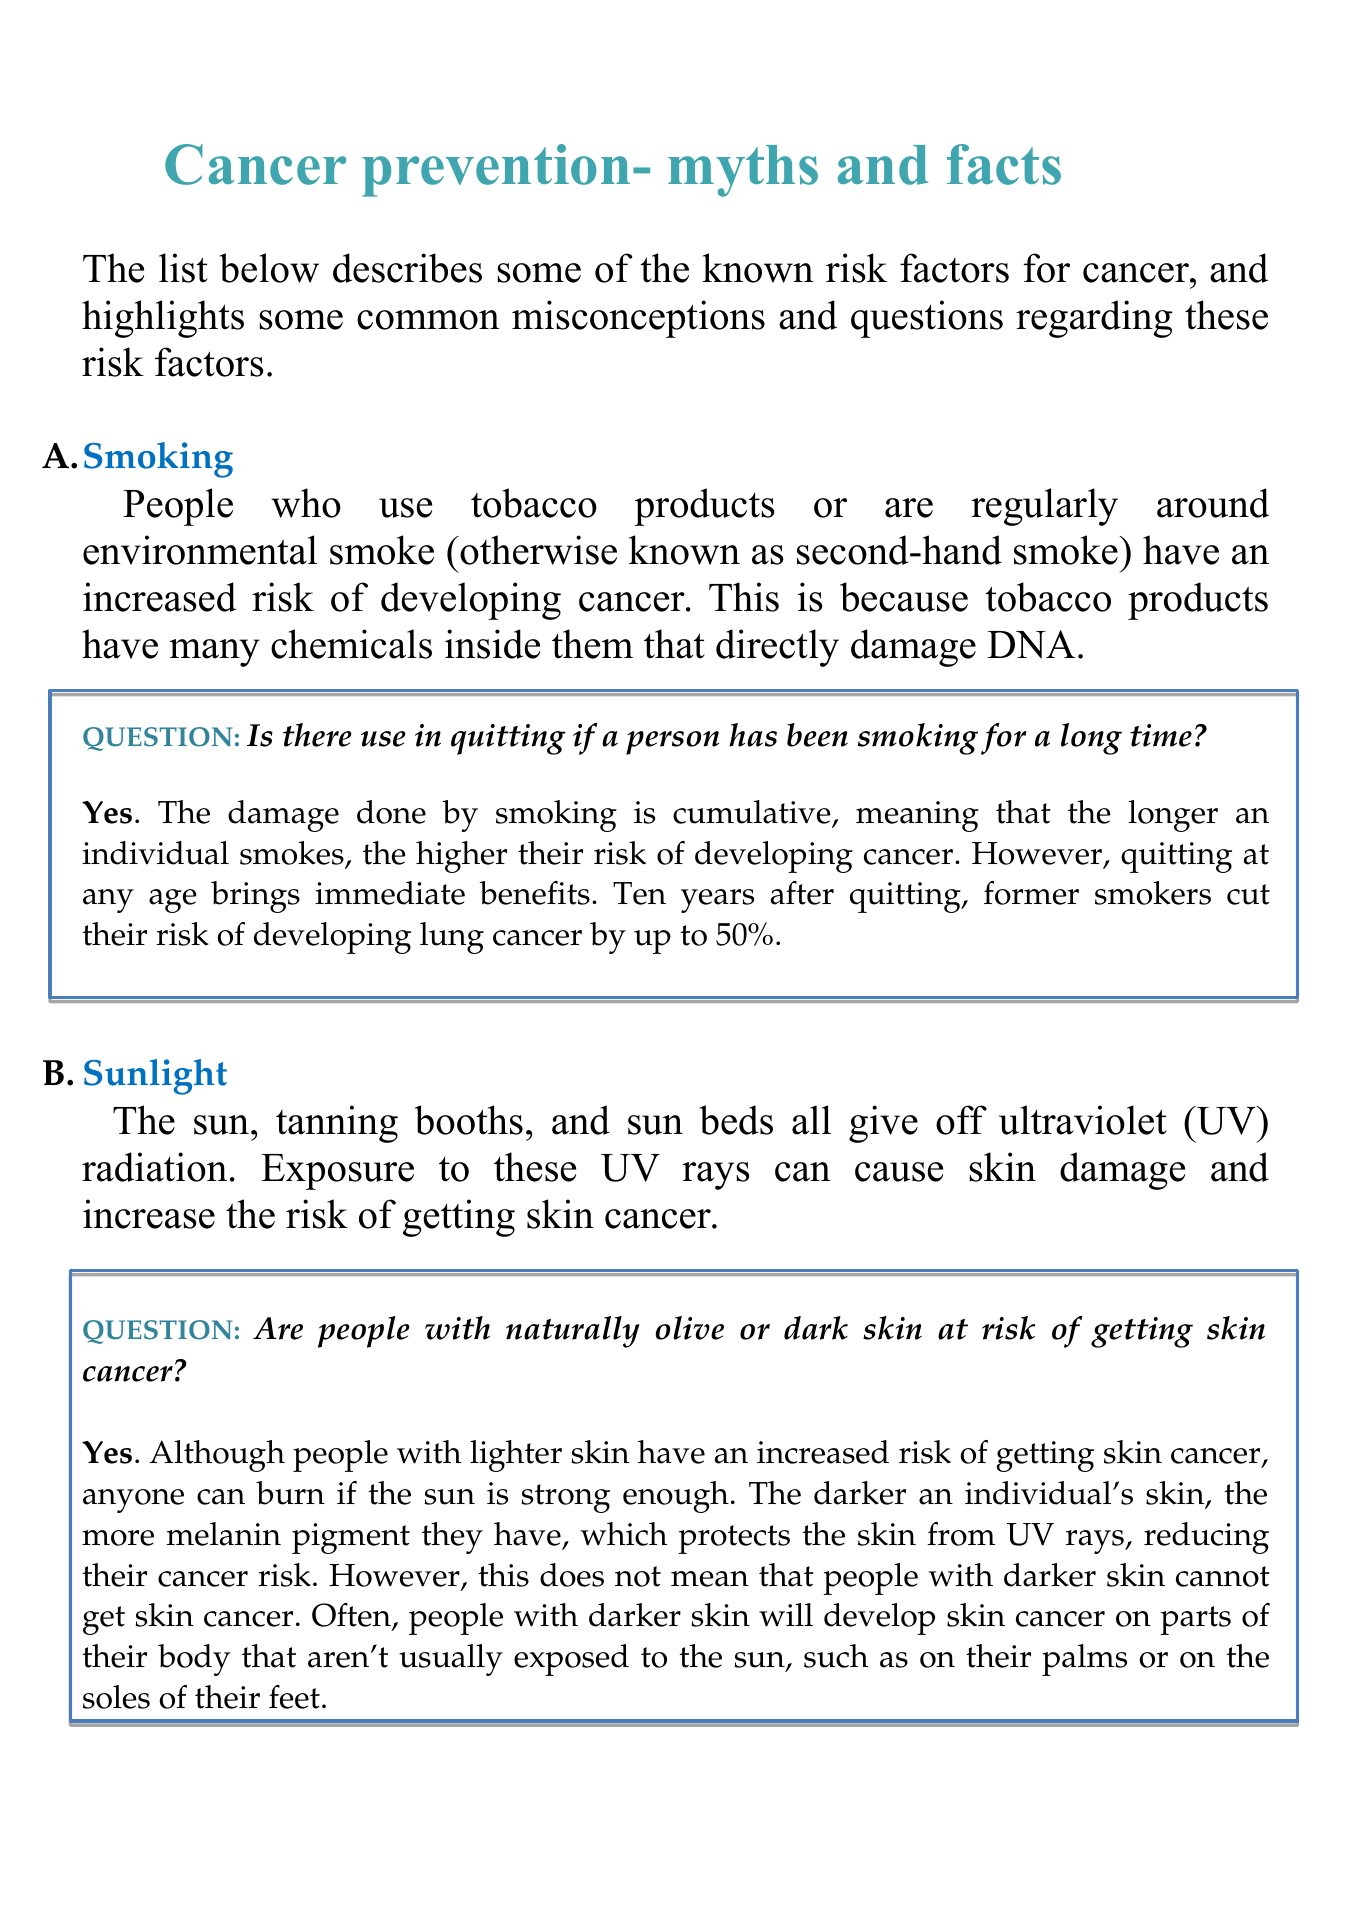  What do you see at coordinates (255, 897) in the screenshot?
I see `brings` at bounding box center [255, 897].
